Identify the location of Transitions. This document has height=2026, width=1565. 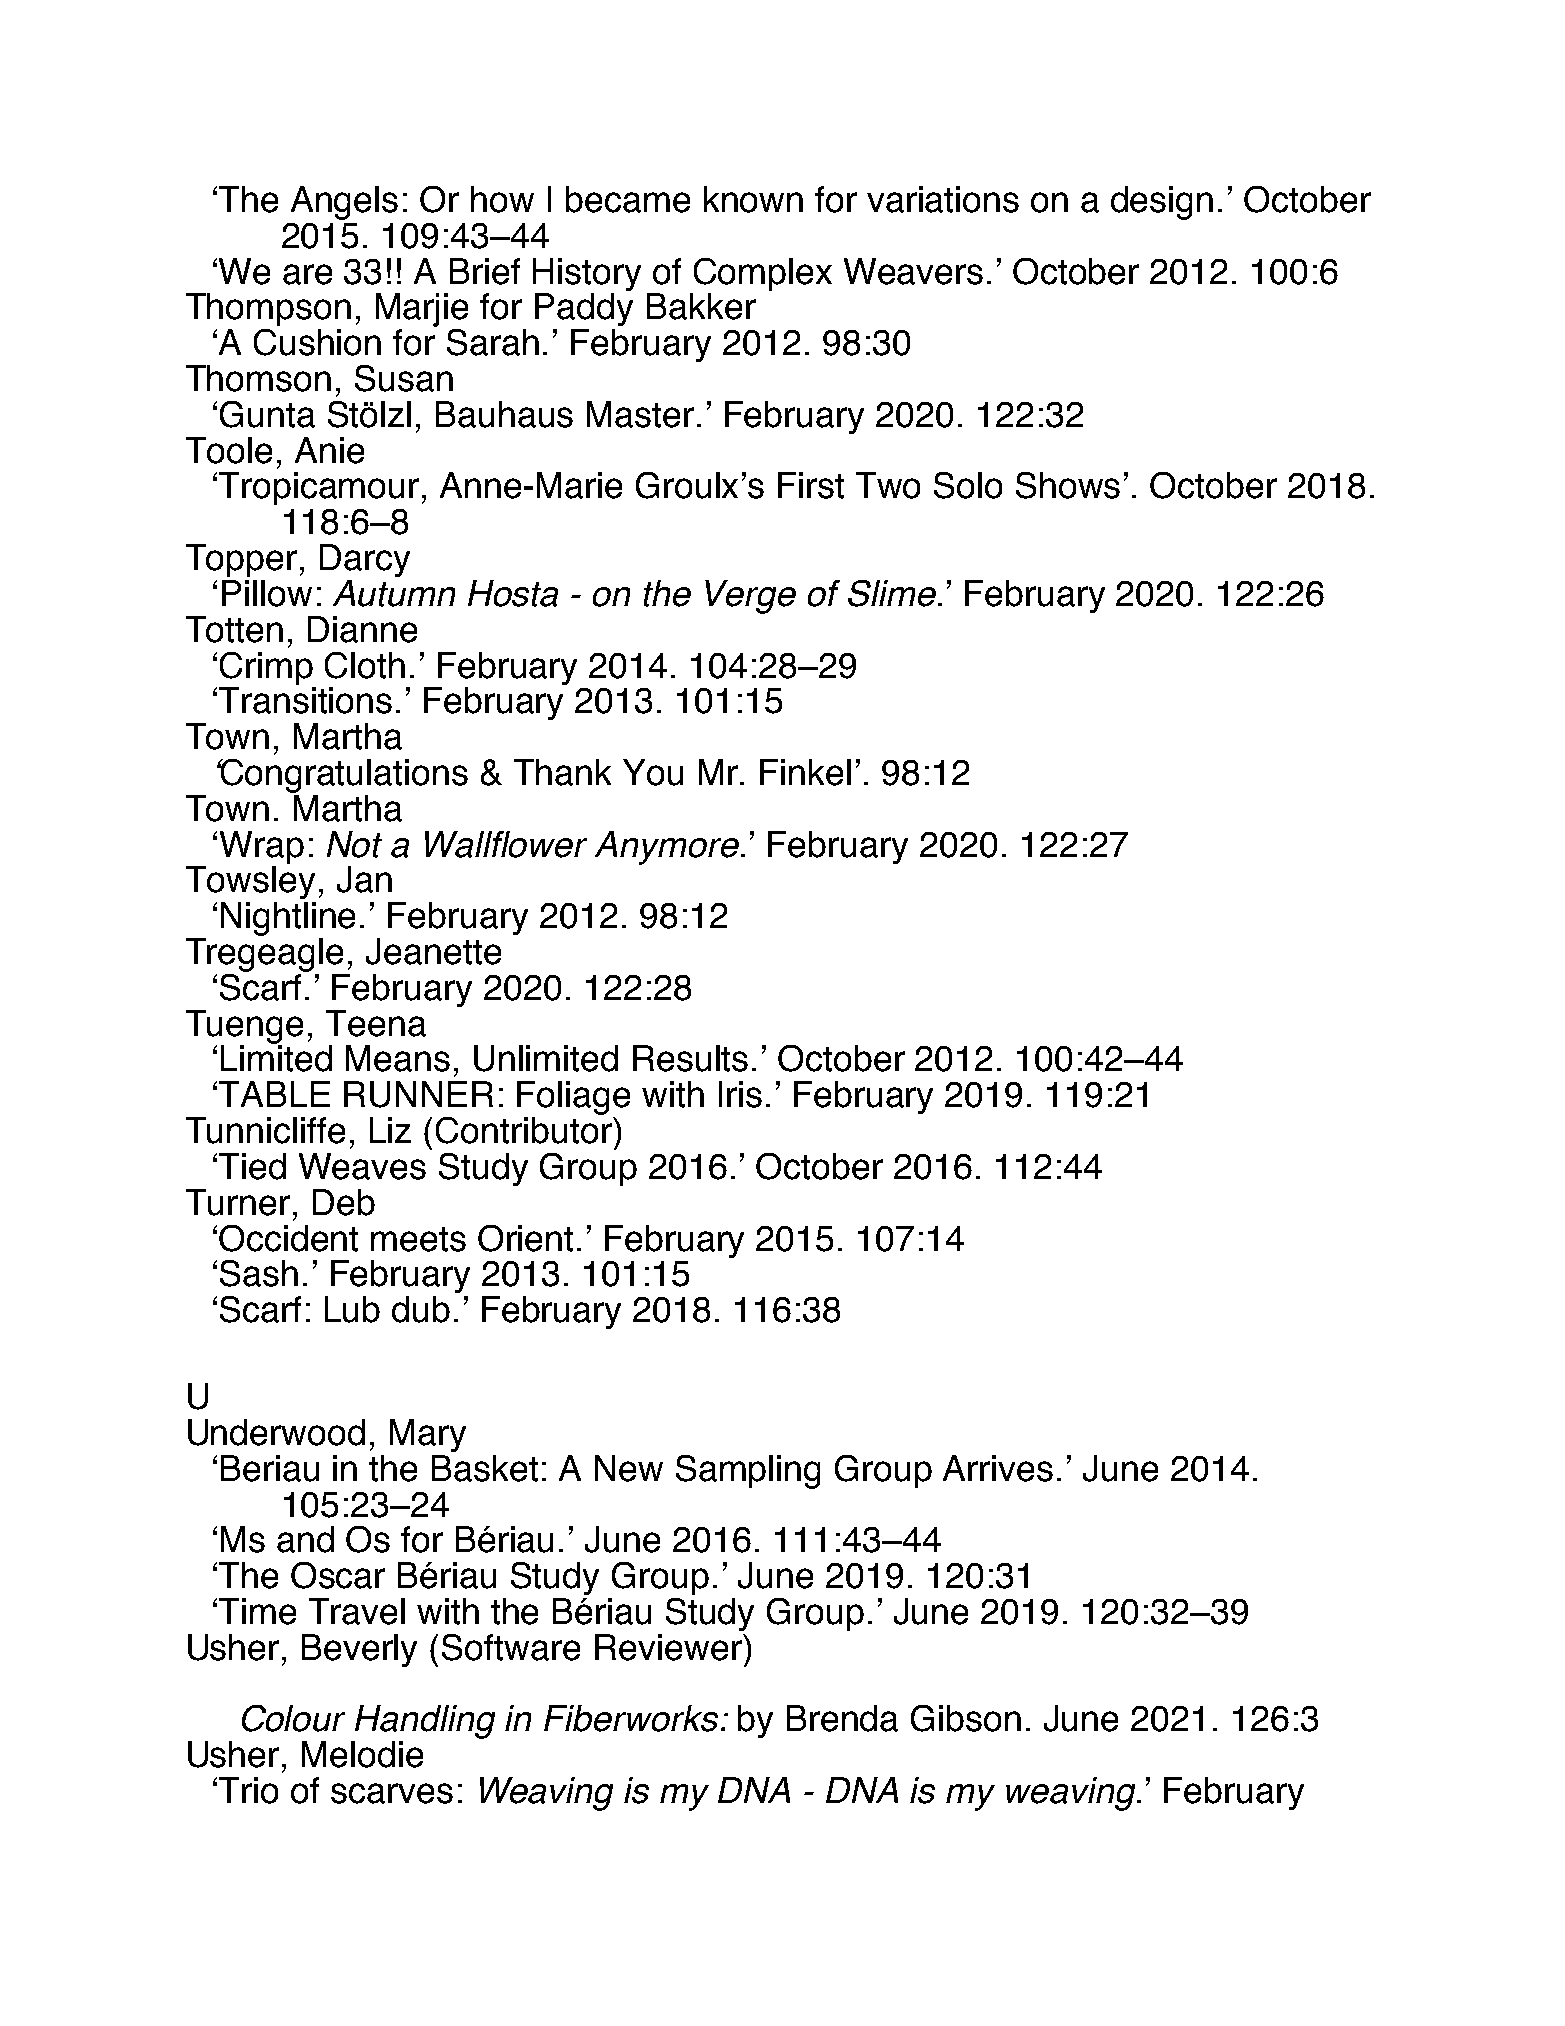
(305, 700).
